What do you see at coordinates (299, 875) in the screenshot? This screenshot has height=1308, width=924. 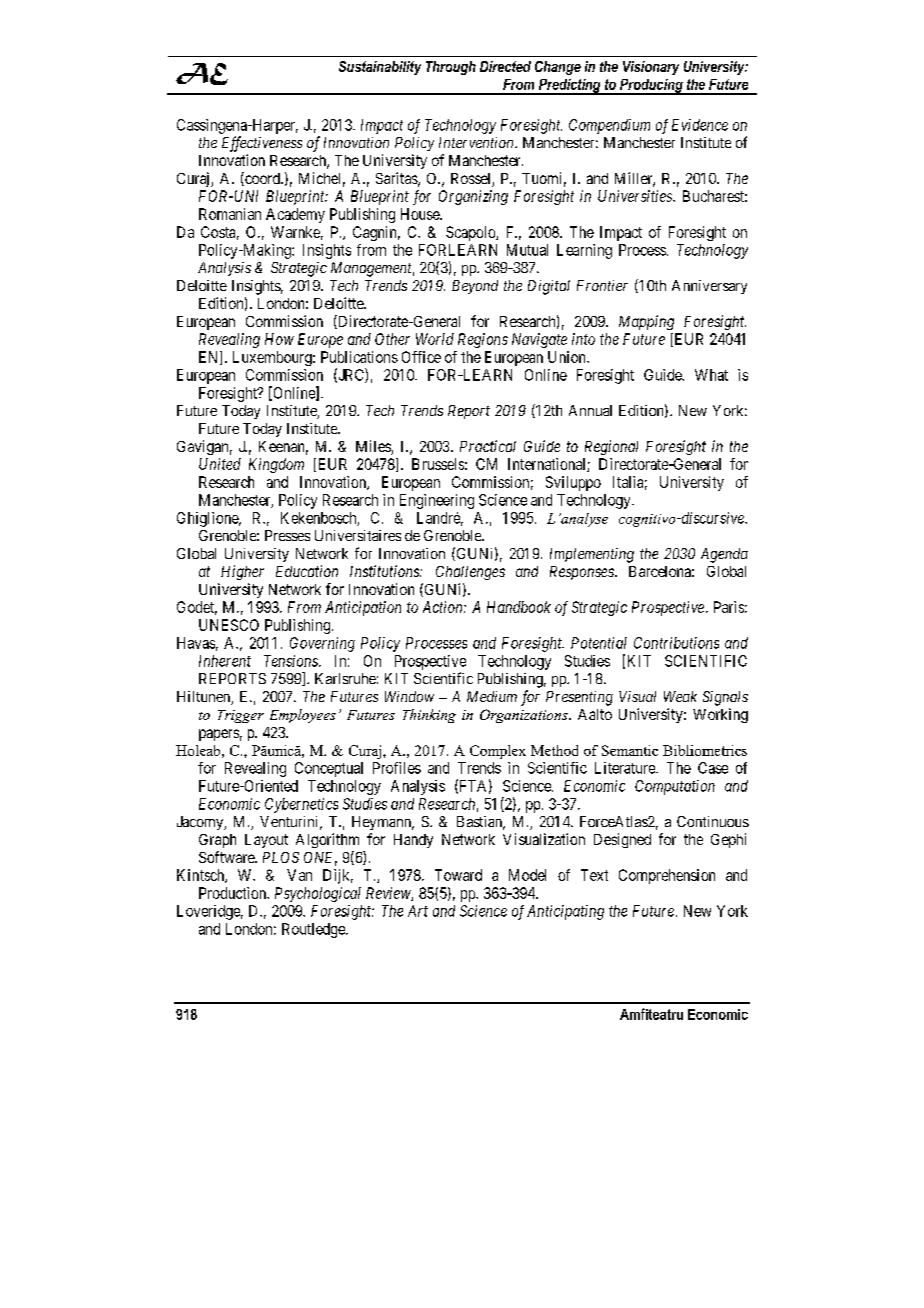 I see `Van` at bounding box center [299, 875].
